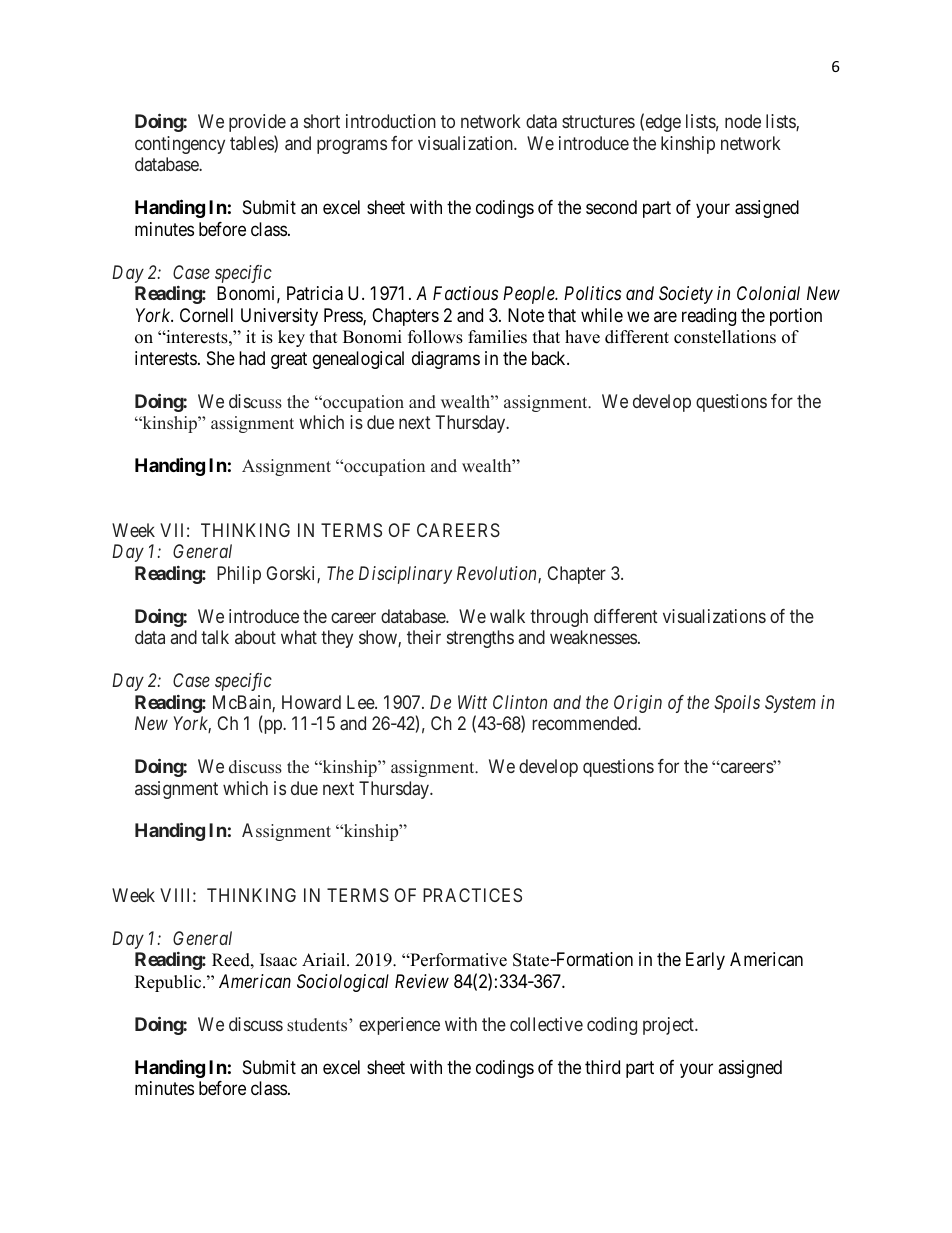 This page has width=952, height=1233. I want to click on Howard, so click(311, 702).
